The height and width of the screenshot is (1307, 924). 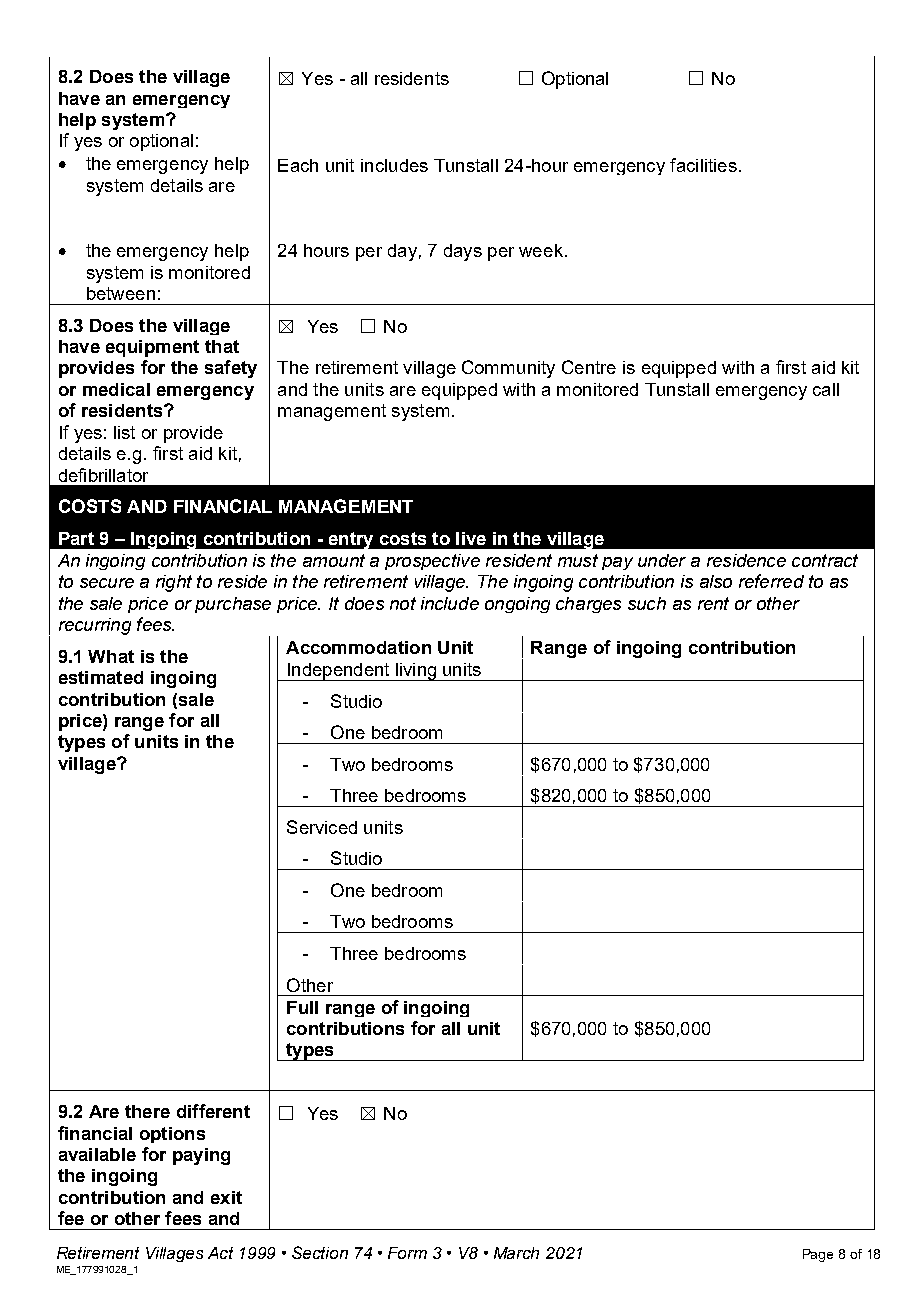 What do you see at coordinates (174, 583) in the screenshot?
I see `right` at bounding box center [174, 583].
